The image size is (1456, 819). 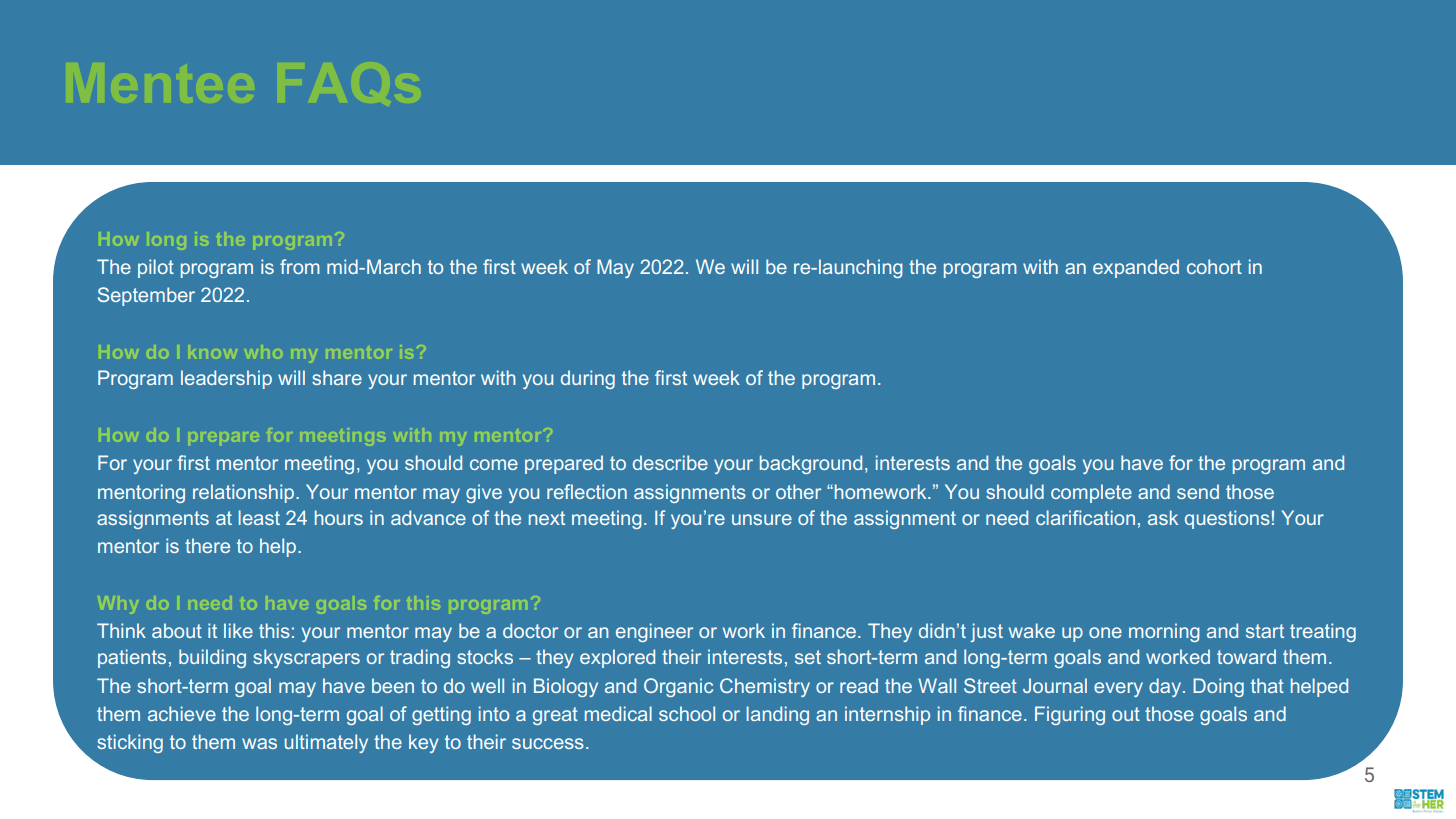 What do you see at coordinates (226, 379) in the screenshot?
I see `leadership` at bounding box center [226, 379].
